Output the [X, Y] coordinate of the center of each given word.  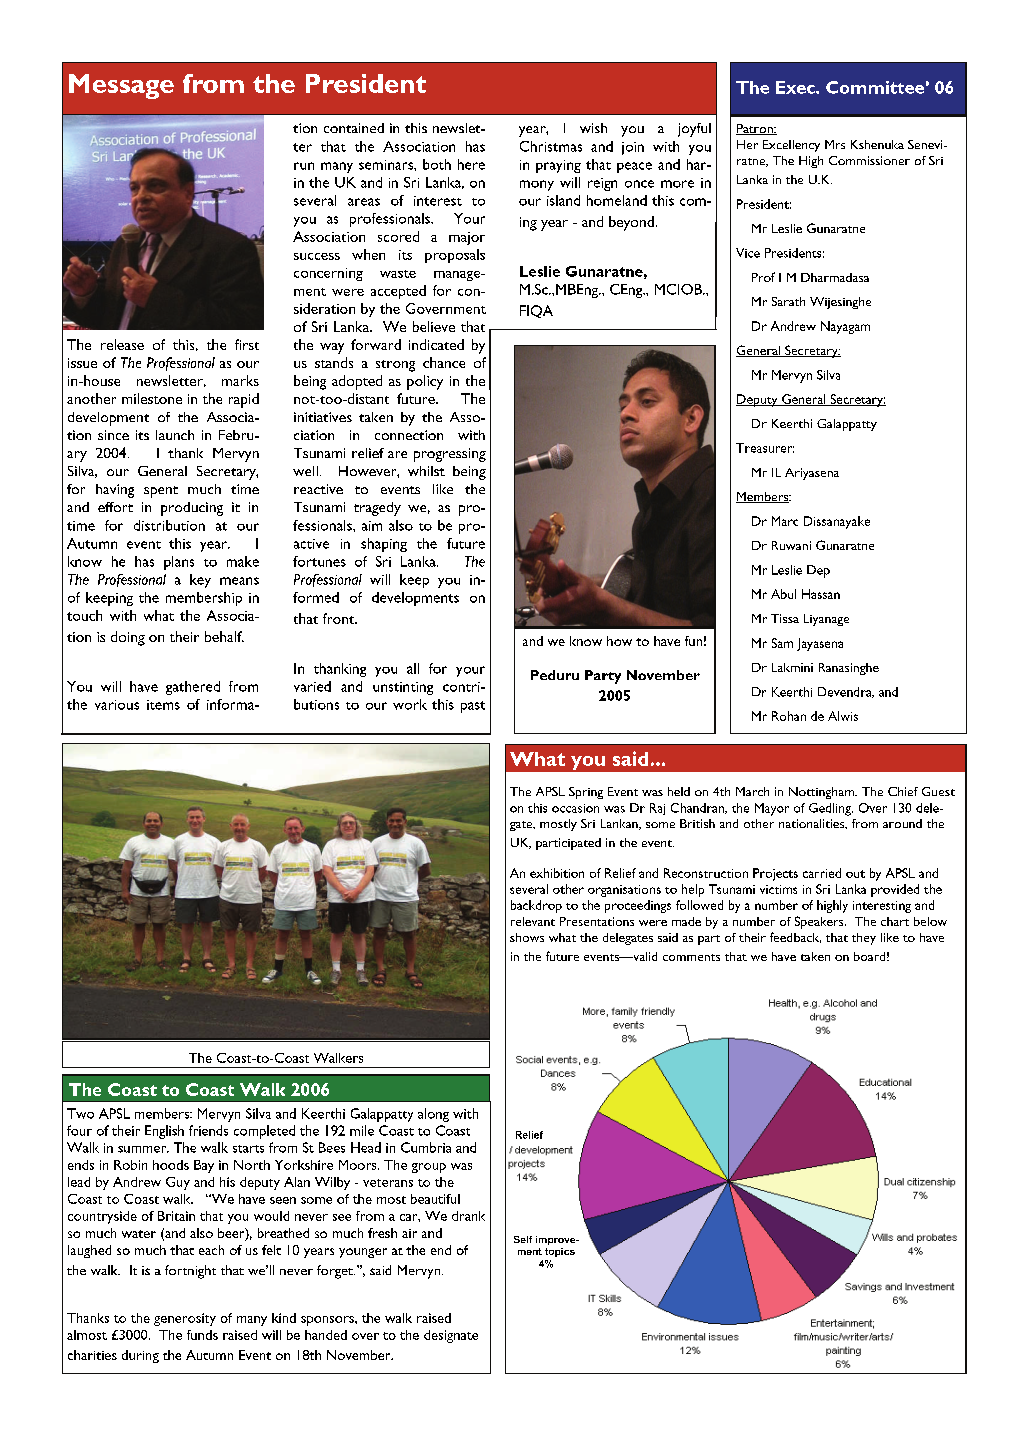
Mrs [835, 144]
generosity [185, 1319]
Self [523, 1239]
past [473, 707]
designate [451, 1336]
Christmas [551, 146]
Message [121, 86]
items [163, 705]
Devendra [846, 692]
